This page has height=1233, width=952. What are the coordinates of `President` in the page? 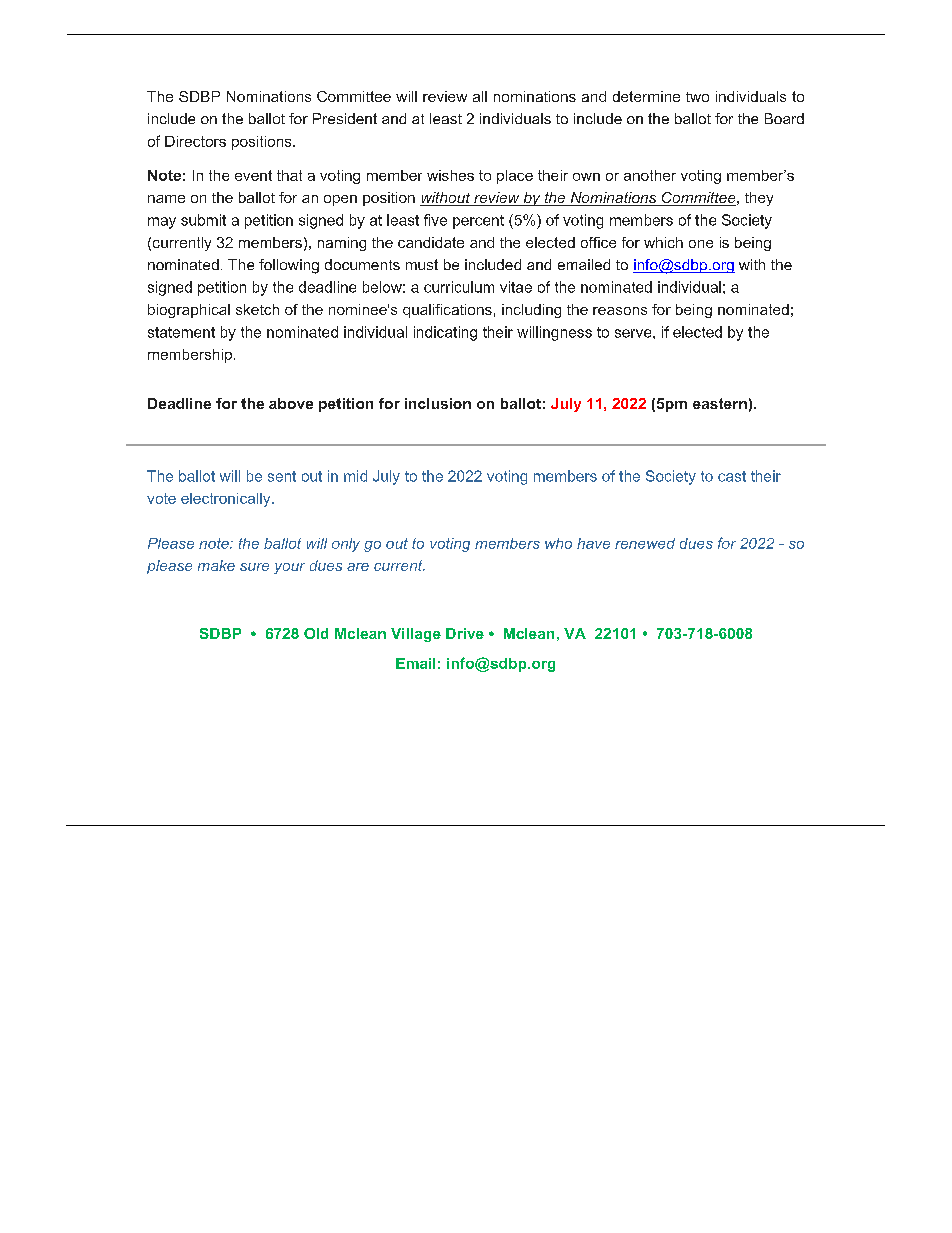 It's located at (345, 118).
